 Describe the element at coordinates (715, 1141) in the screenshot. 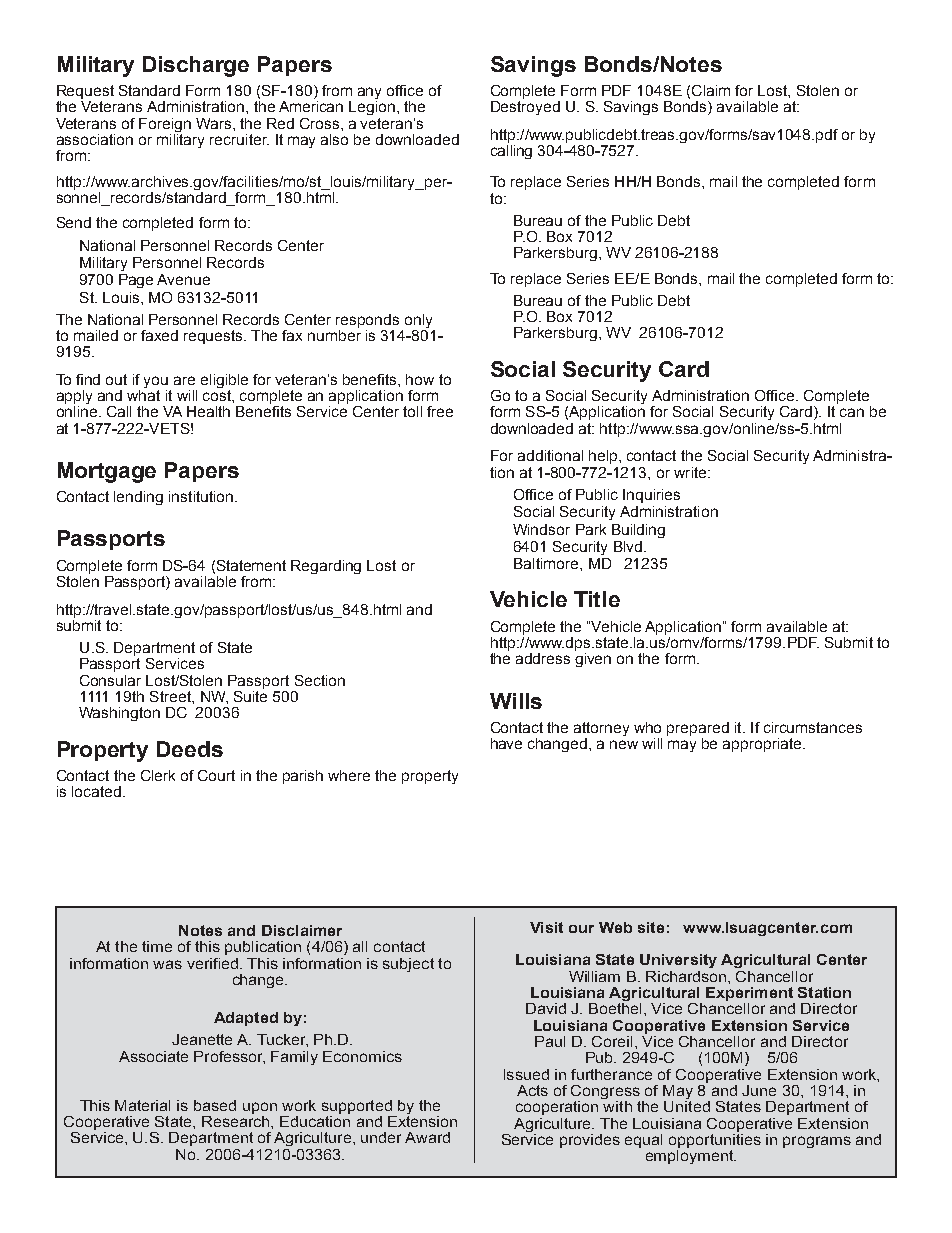

I see `opportunities` at that location.
